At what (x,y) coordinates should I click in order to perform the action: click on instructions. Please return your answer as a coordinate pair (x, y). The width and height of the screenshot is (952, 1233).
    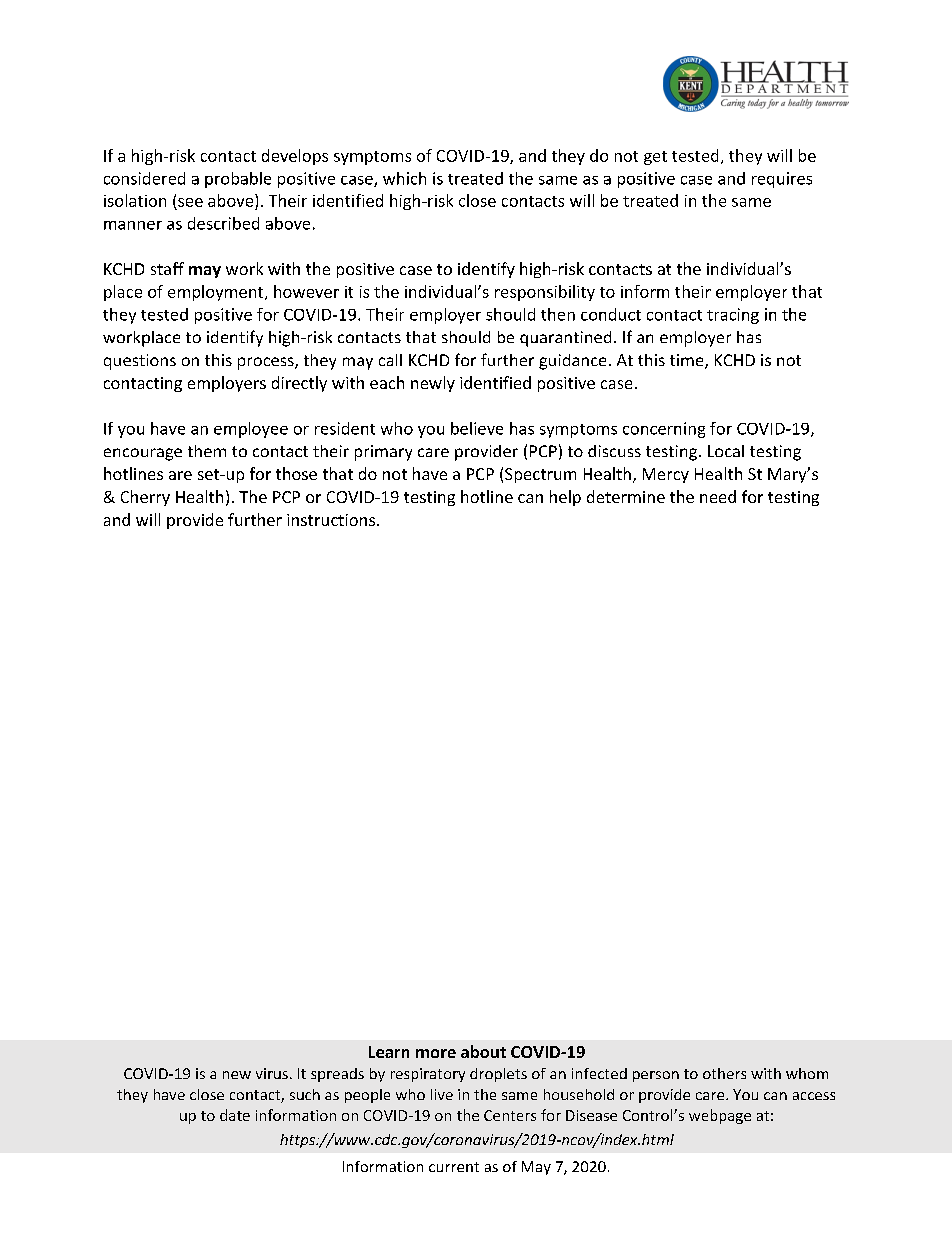
    Looking at the image, I should click on (331, 520).
